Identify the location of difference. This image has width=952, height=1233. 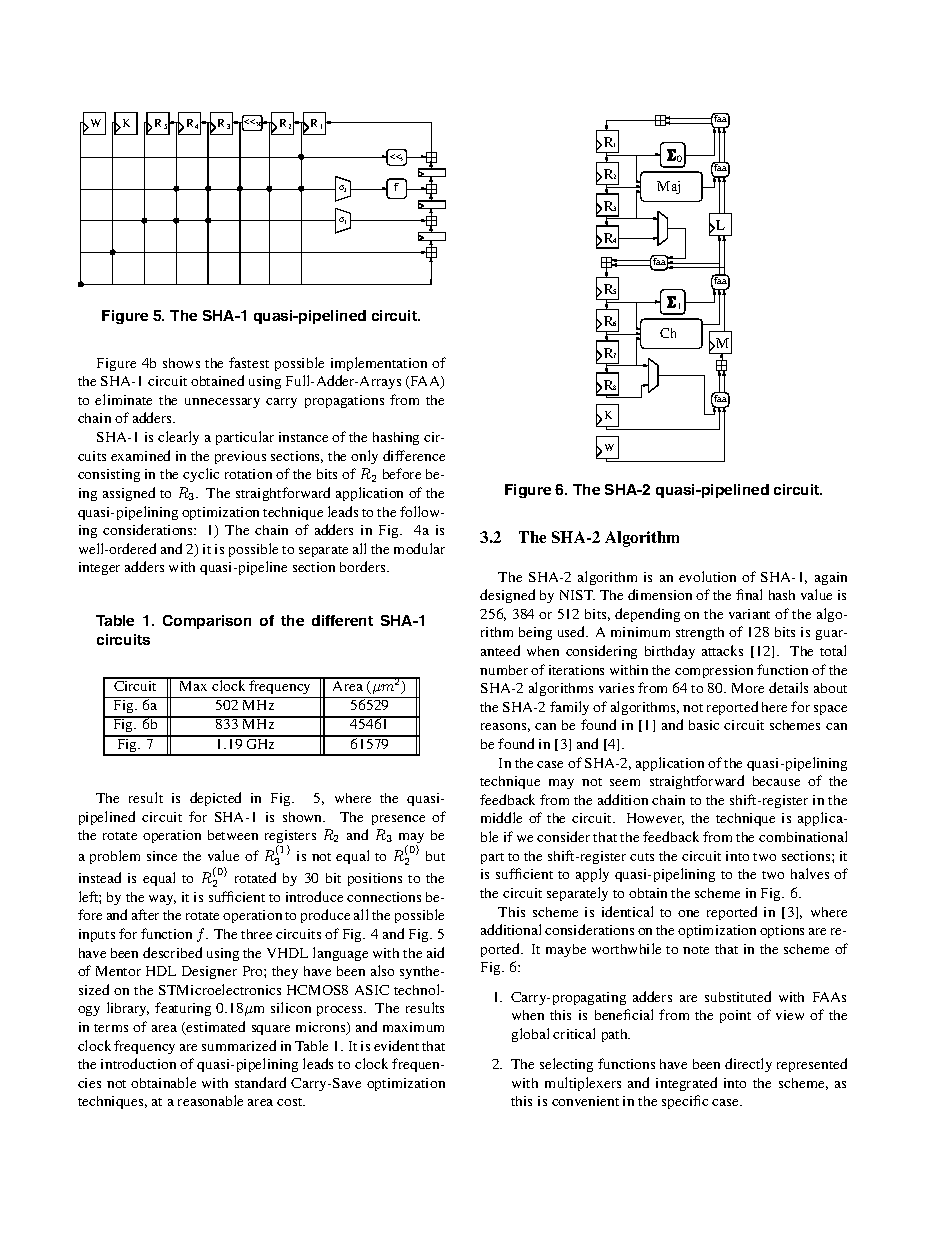
(414, 455).
